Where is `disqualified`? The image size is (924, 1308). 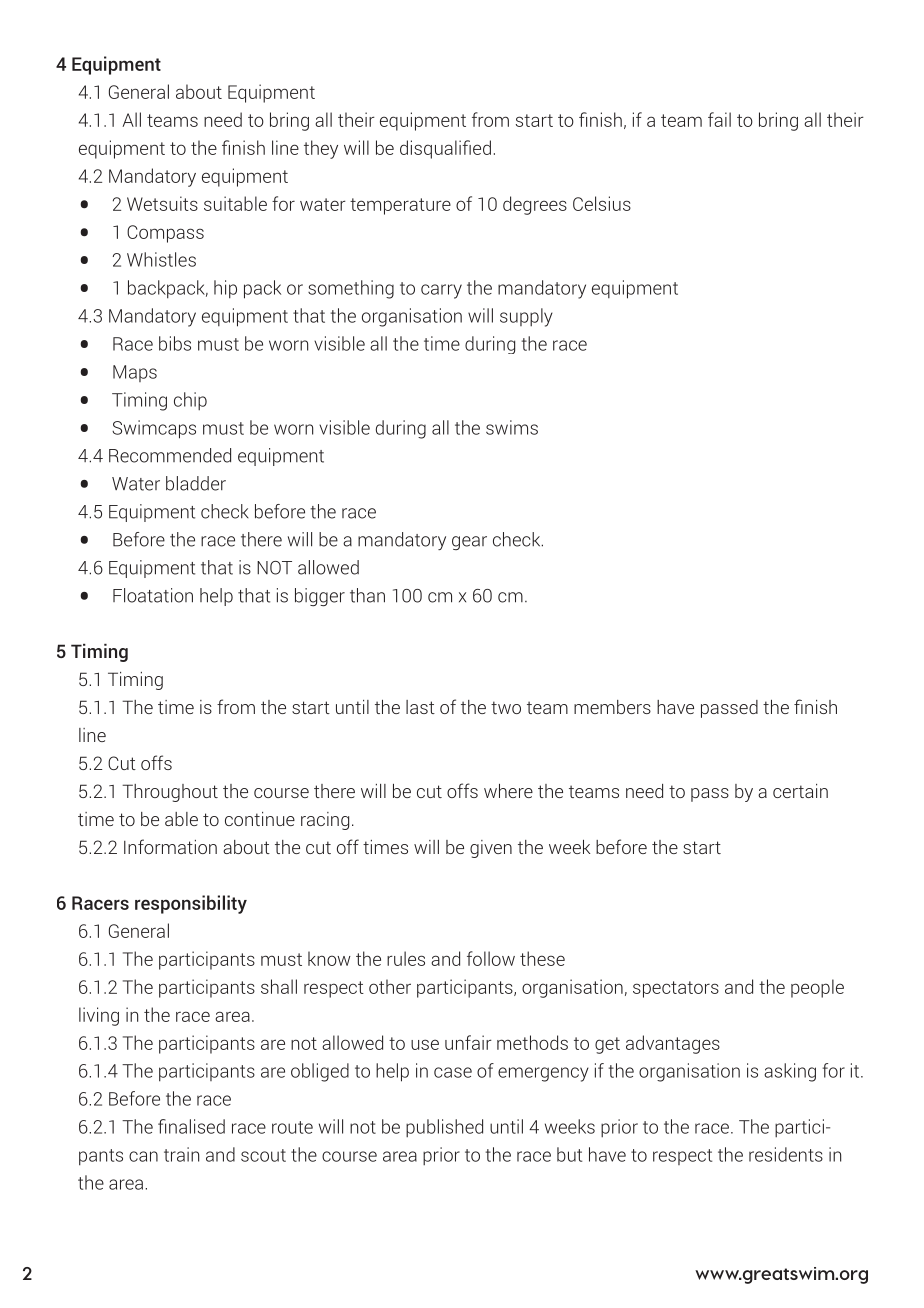 disqualified is located at coordinates (445, 149).
